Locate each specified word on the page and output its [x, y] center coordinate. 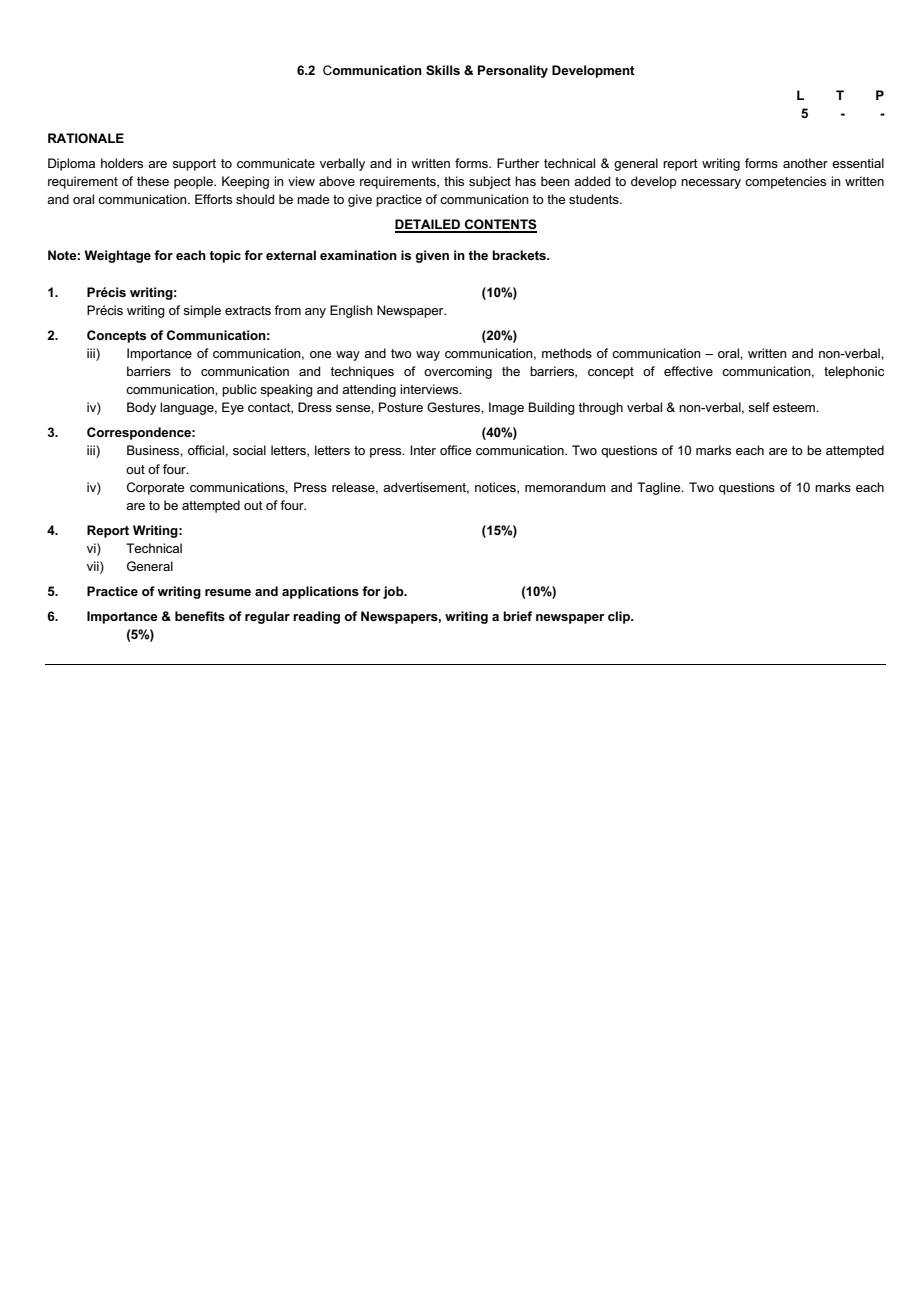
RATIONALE [86, 138]
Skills [443, 70]
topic [225, 256]
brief [517, 616]
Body [141, 408]
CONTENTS [500, 225]
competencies [785, 182]
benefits [200, 616]
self [759, 407]
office [455, 450]
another [805, 163]
